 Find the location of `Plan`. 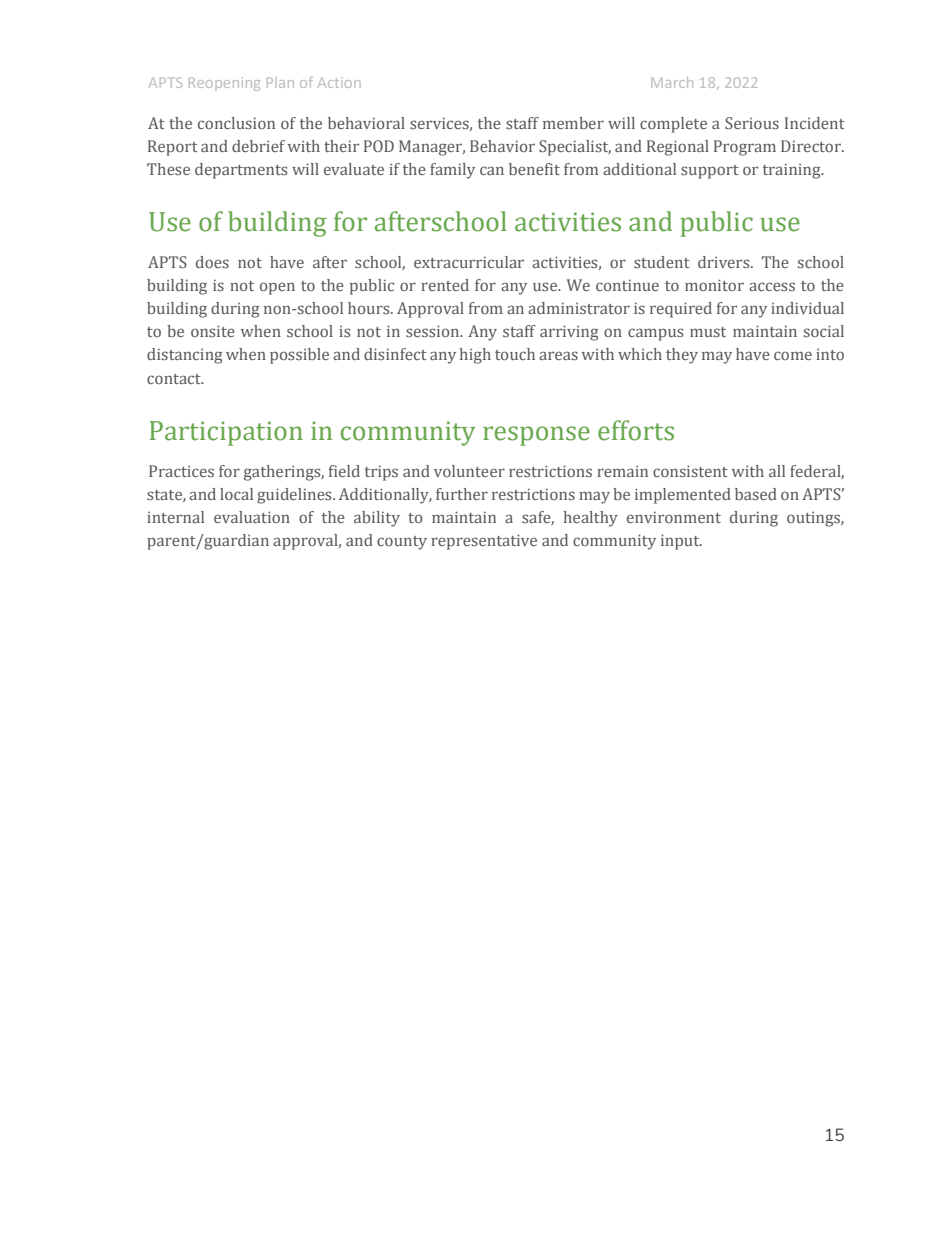

Plan is located at coordinates (280, 82).
